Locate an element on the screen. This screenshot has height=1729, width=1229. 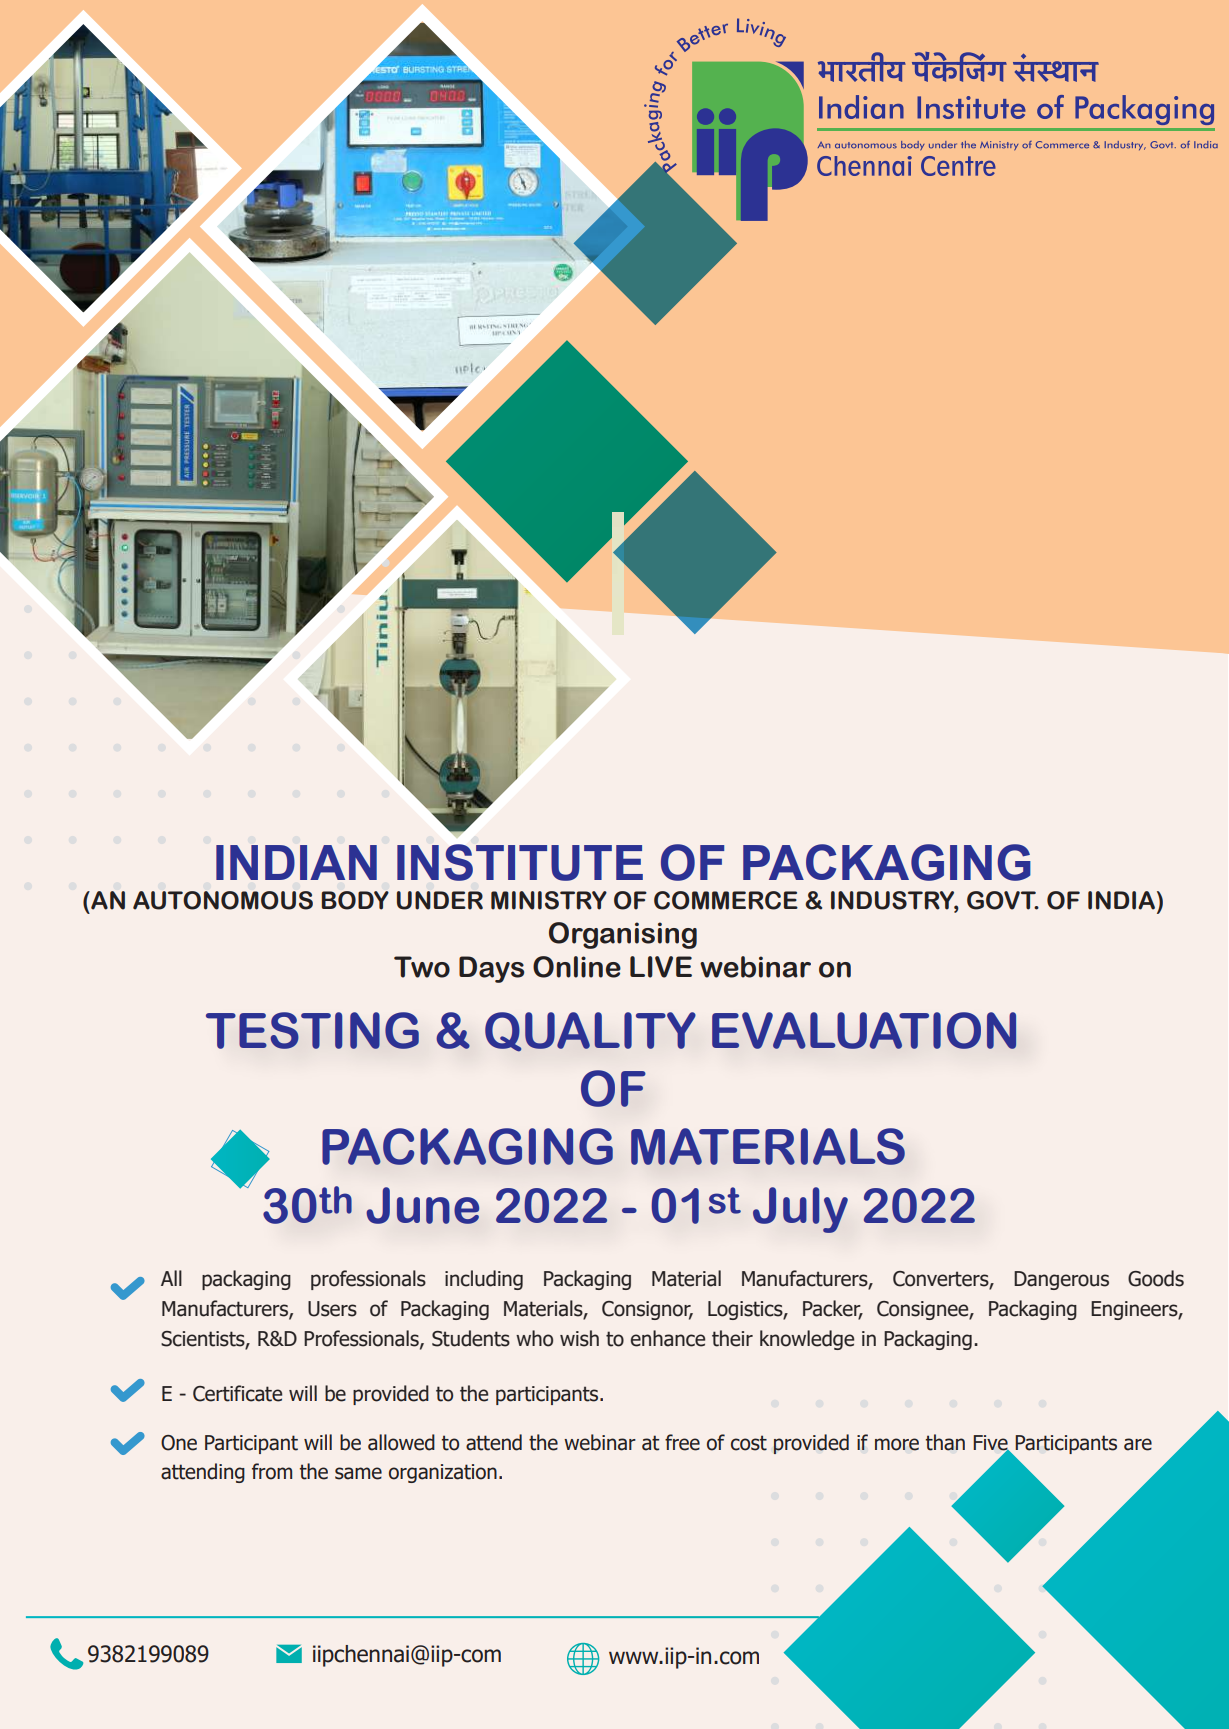
COMMERCE is located at coordinates (726, 900).
